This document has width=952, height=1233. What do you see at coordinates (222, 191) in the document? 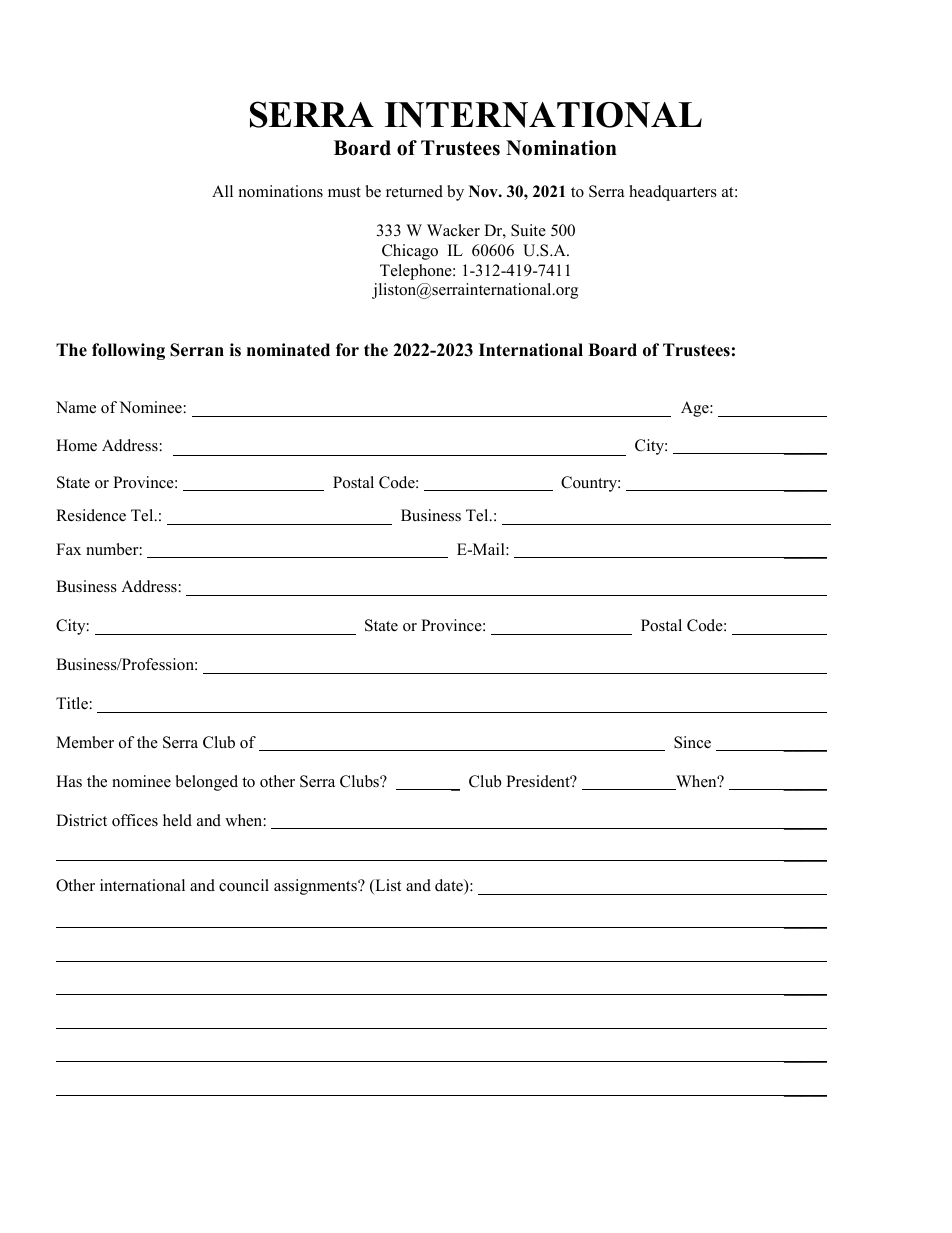
I see `All` at bounding box center [222, 191].
